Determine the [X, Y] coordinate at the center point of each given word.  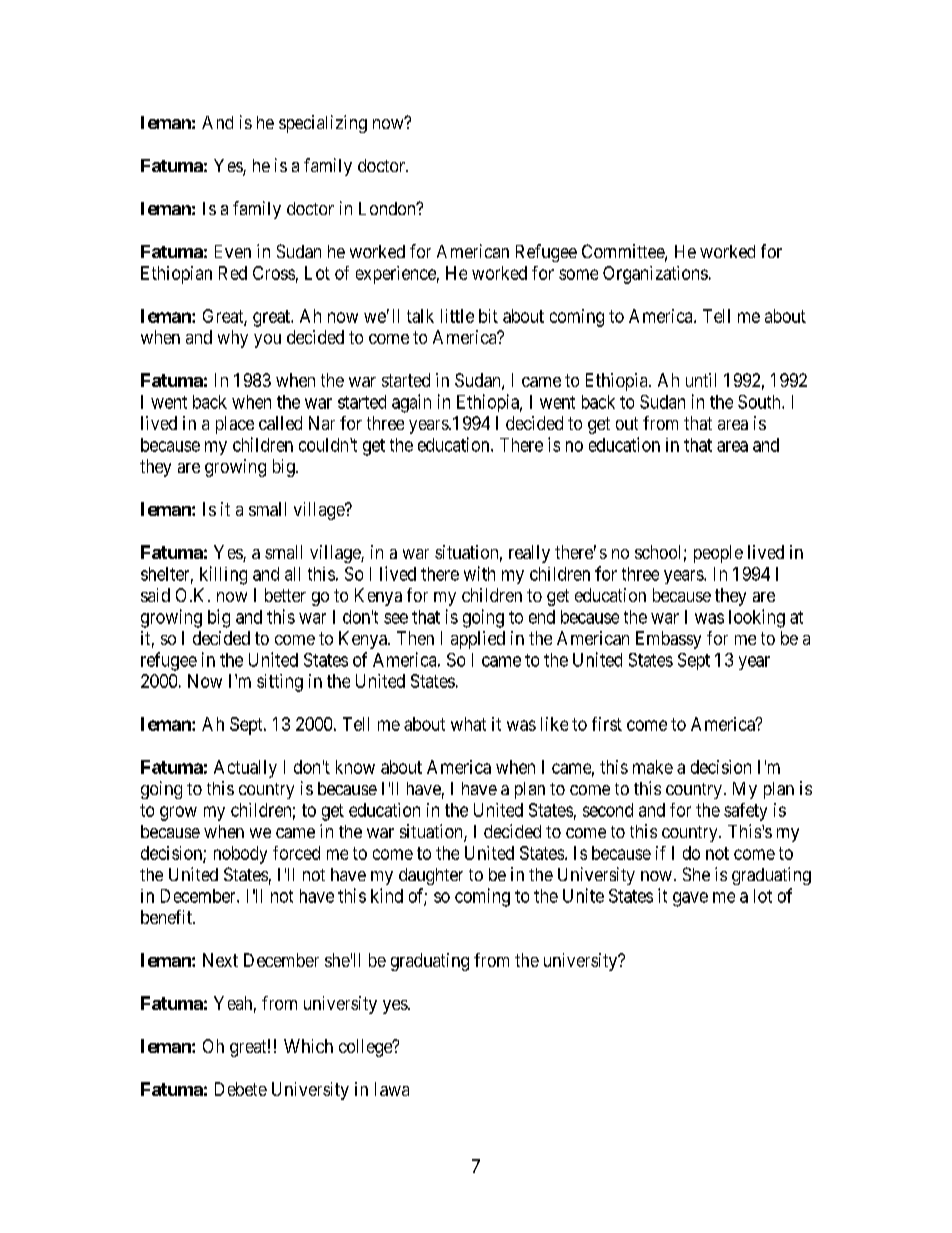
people [718, 554]
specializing [323, 124]
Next [220, 960]
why [233, 339]
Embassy [668, 640]
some [578, 274]
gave [690, 899]
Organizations [655, 275]
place [235, 425]
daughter [431, 876]
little [457, 316]
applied [478, 640]
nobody [240, 855]
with [479, 573]
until [701, 380]
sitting [280, 683]
